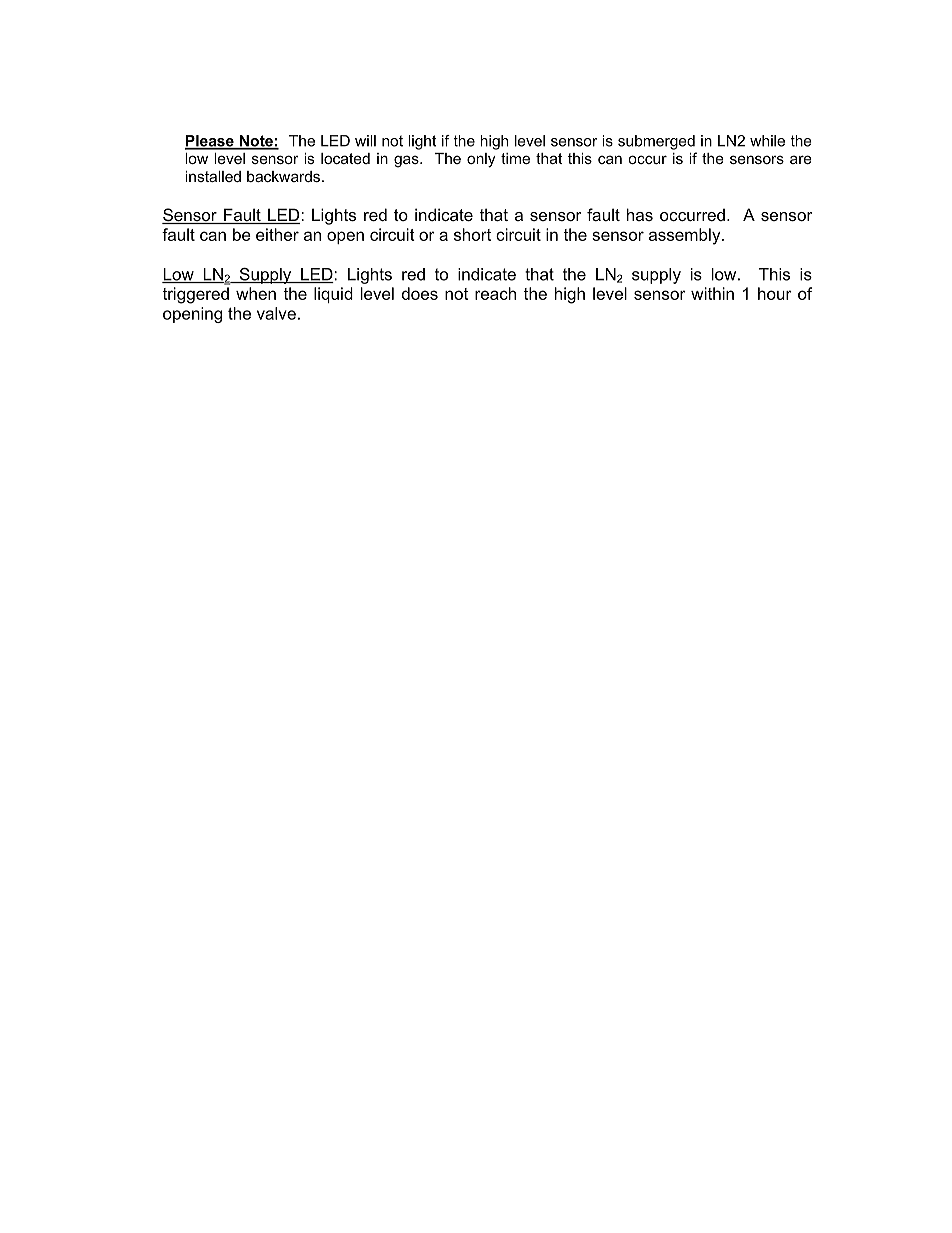  What do you see at coordinates (256, 142) in the page?
I see `Note` at bounding box center [256, 142].
